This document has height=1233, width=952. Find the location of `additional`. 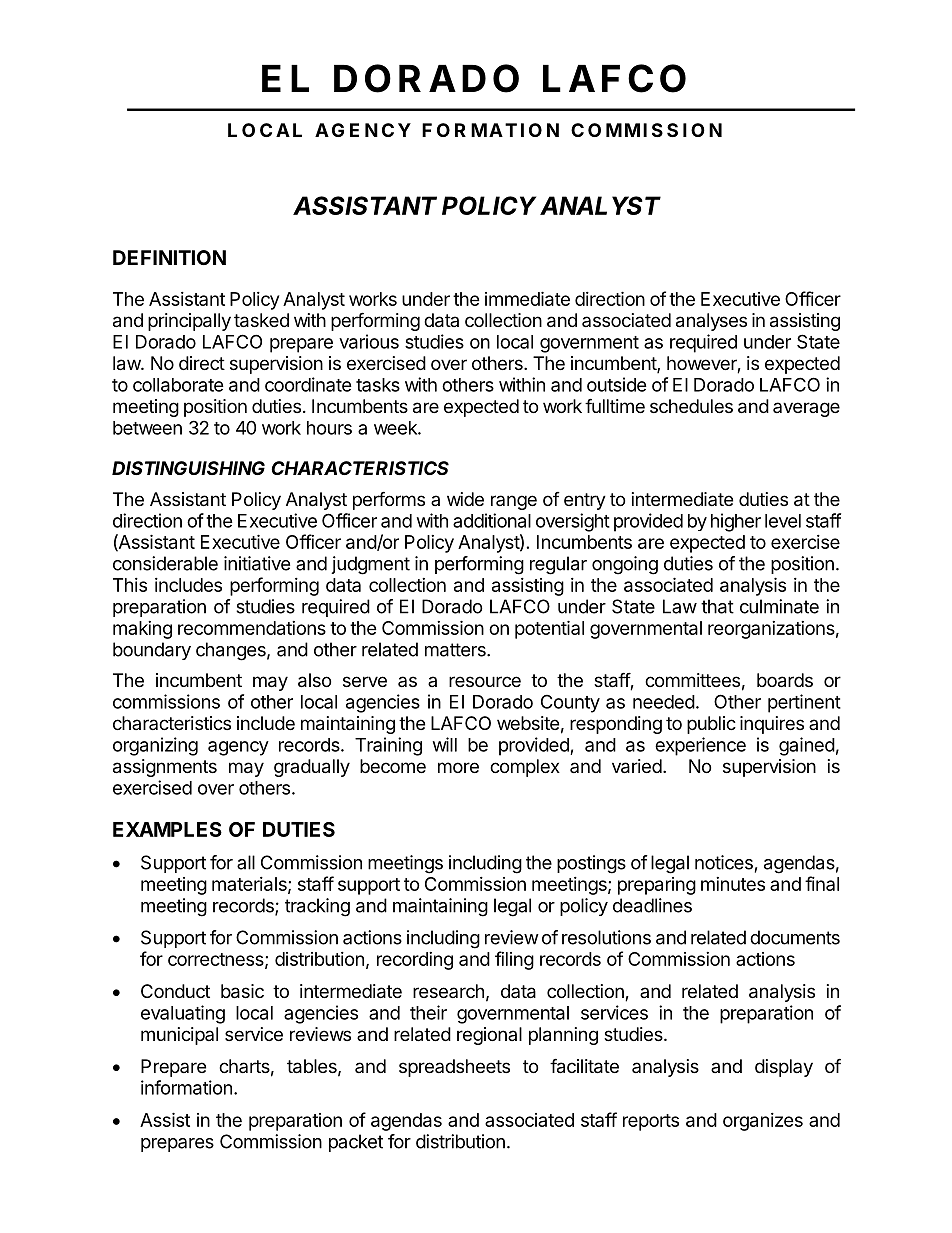

additional is located at coordinates (492, 520).
